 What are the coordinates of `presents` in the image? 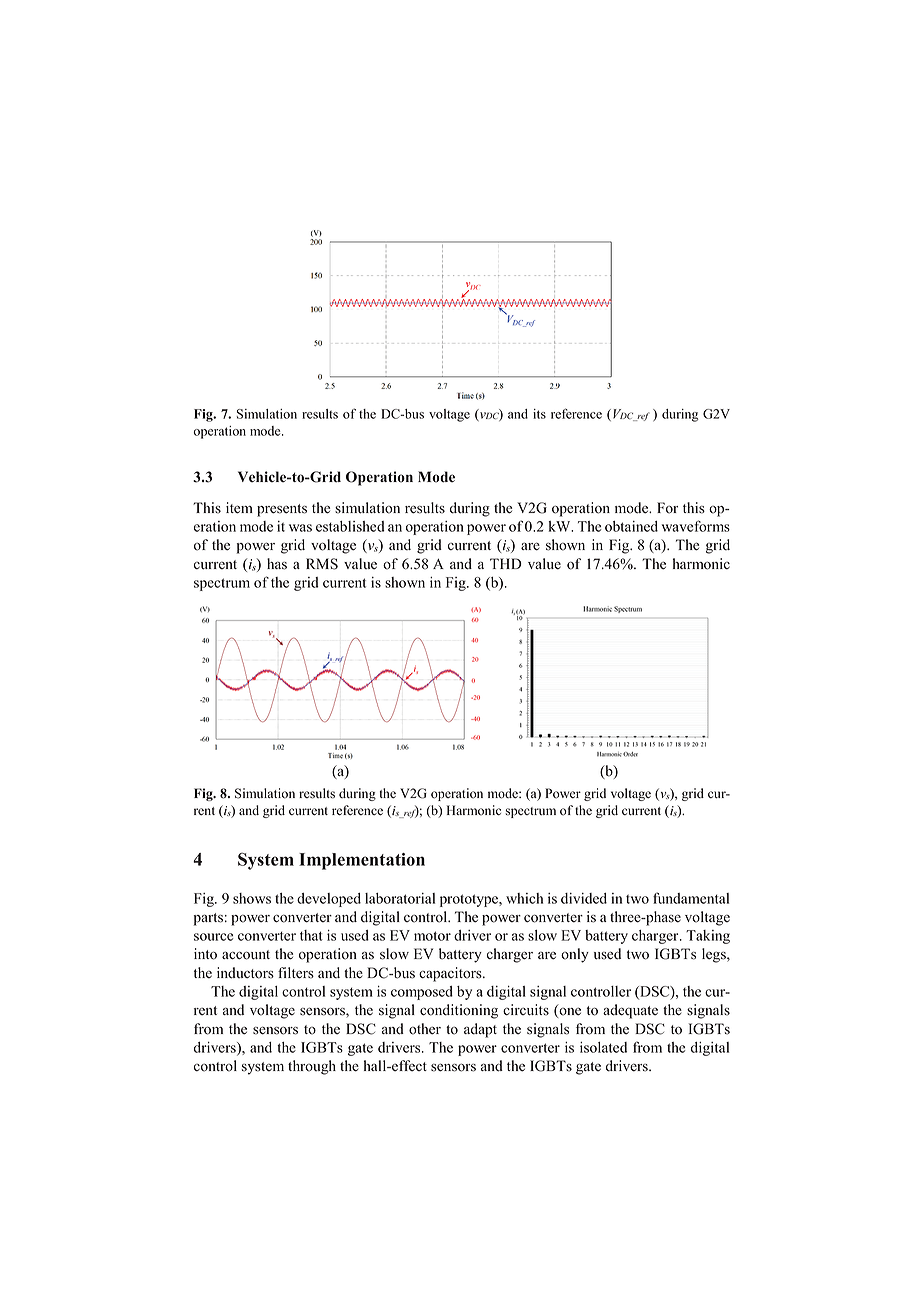 It's located at (282, 510).
